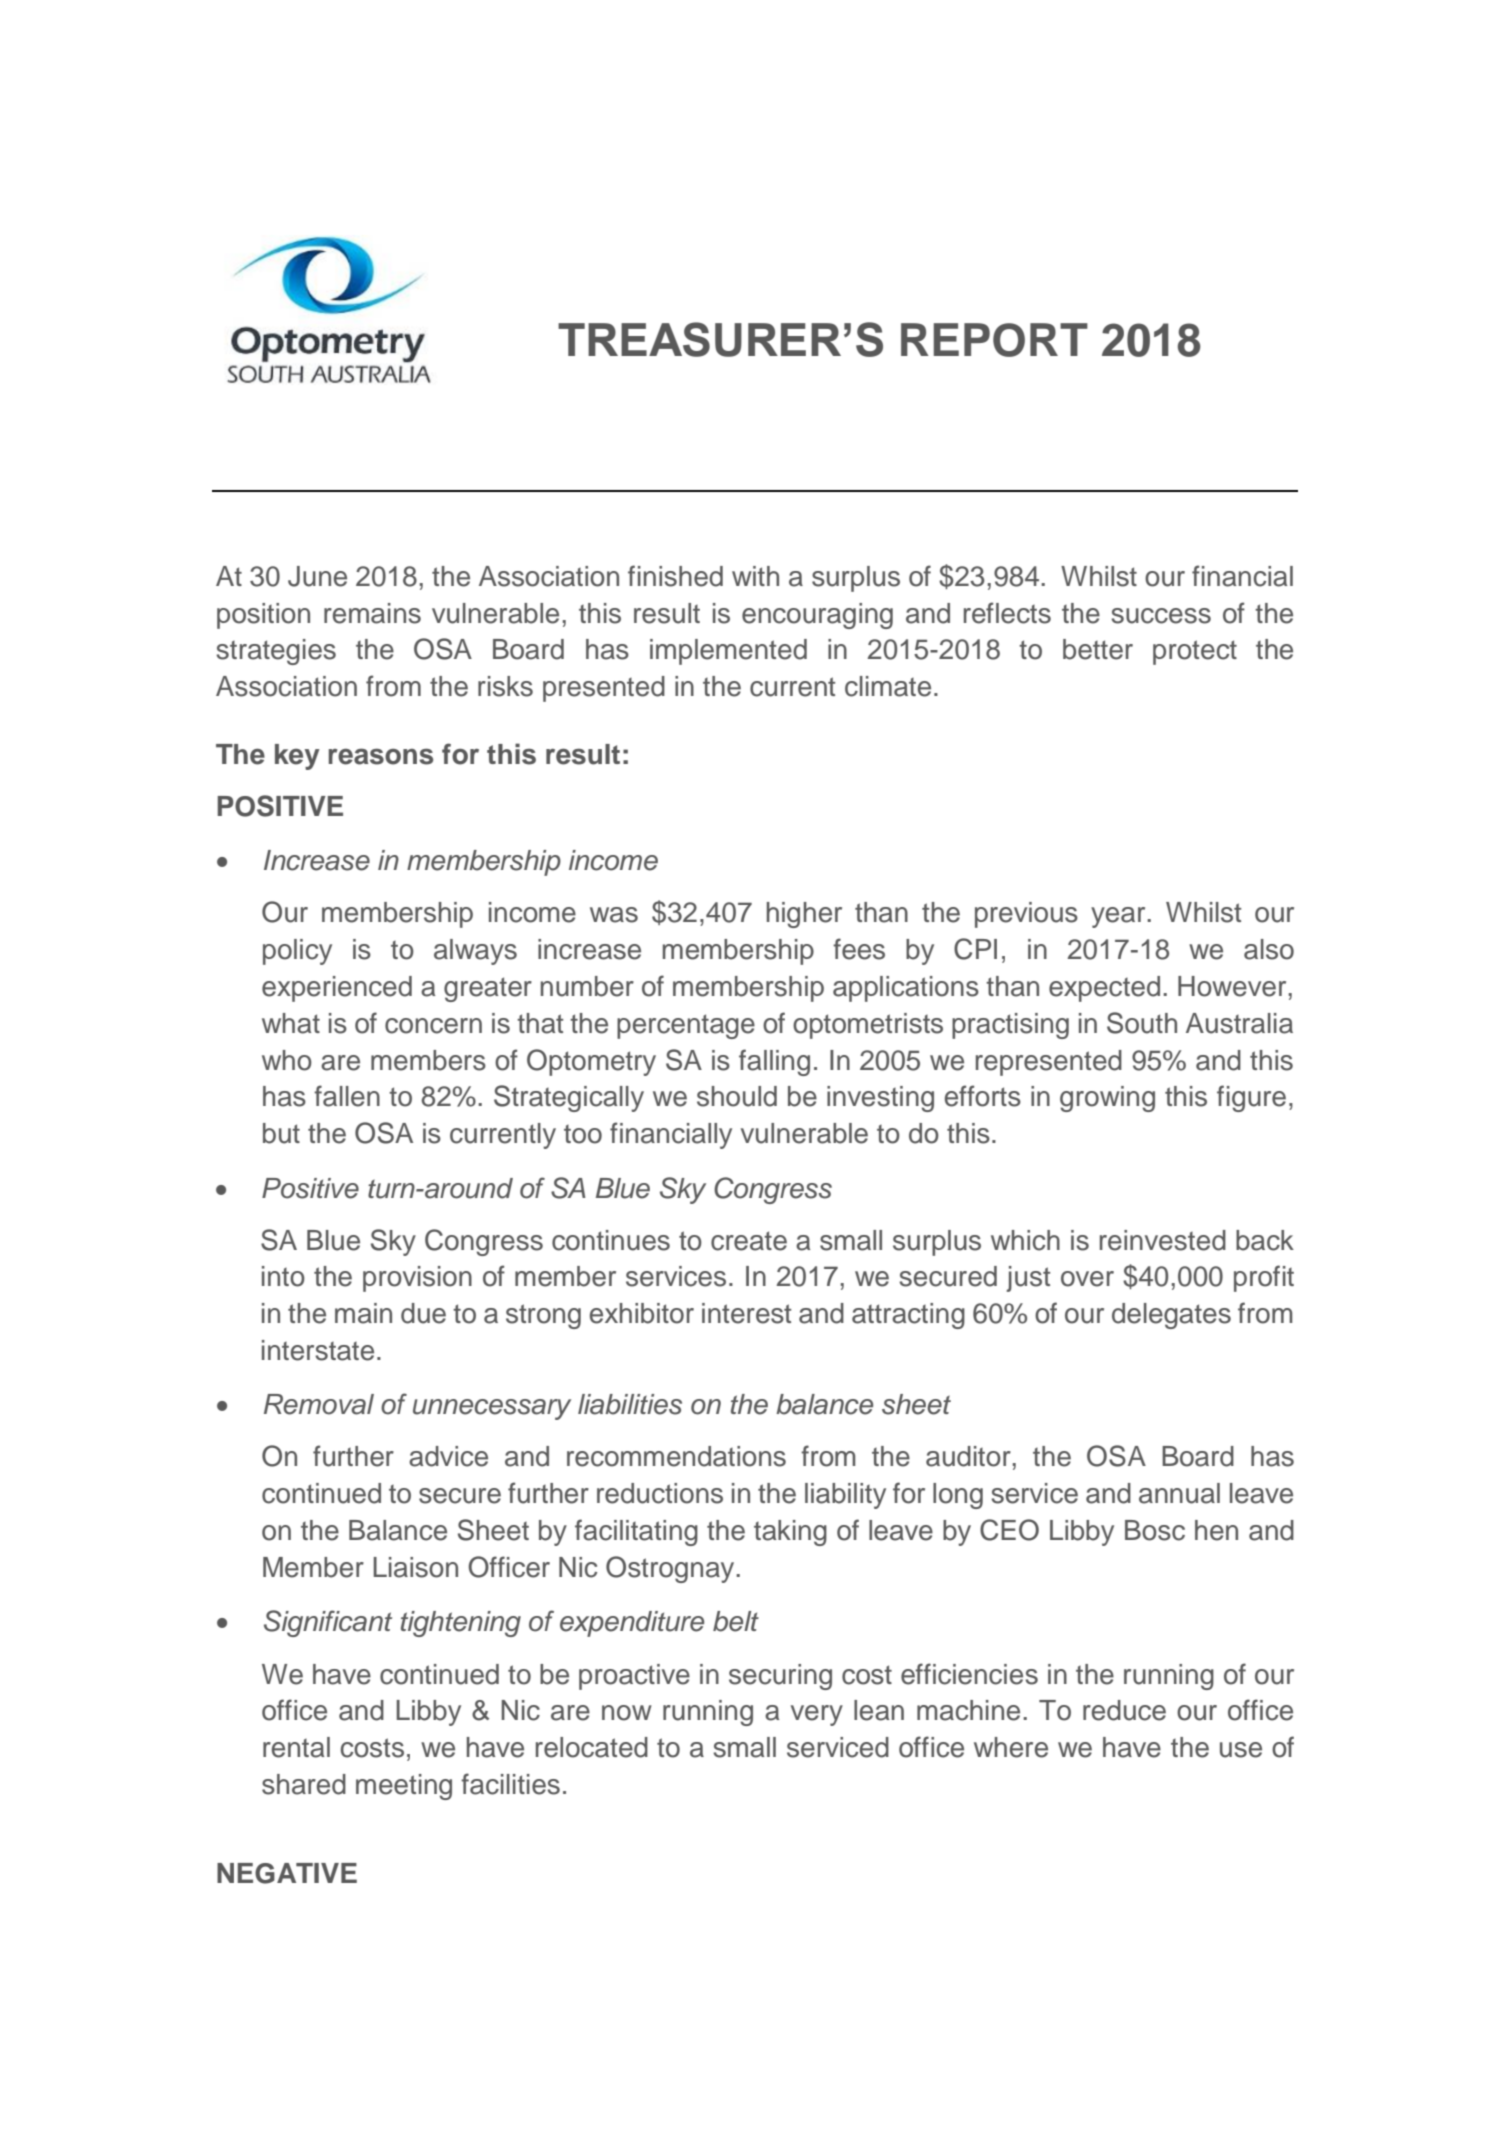  What do you see at coordinates (737, 1096) in the page?
I see `should` at bounding box center [737, 1096].
